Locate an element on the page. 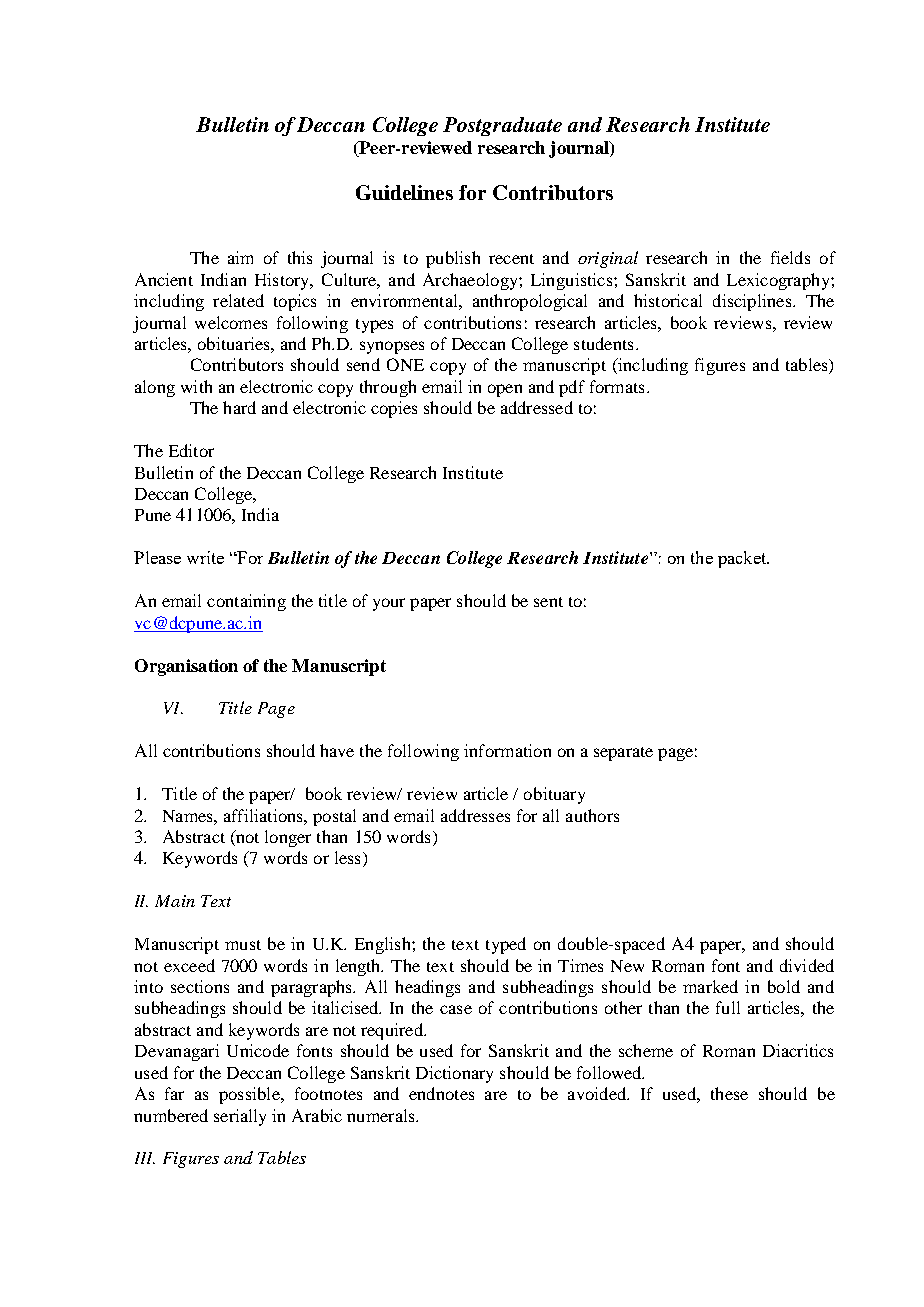  these is located at coordinates (729, 1093).
